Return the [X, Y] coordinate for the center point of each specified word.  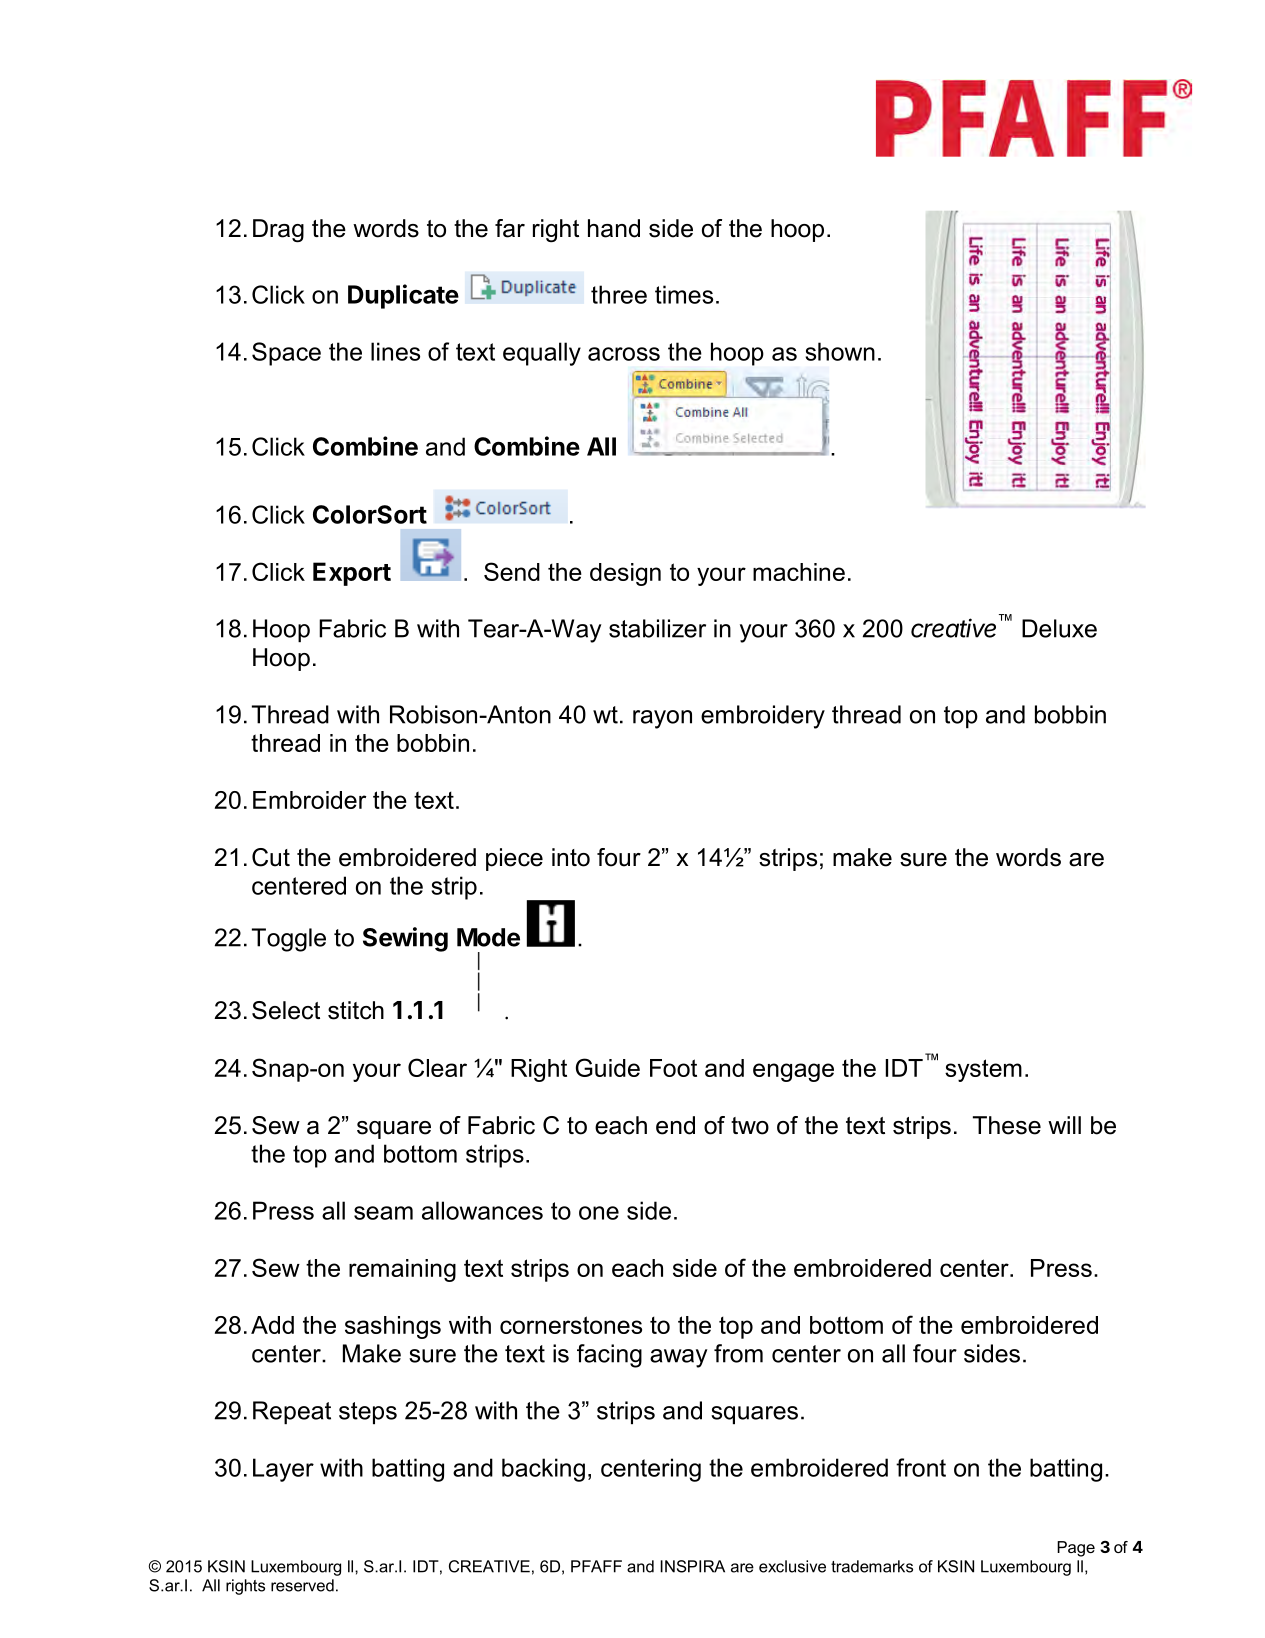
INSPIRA [692, 1566]
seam [383, 1213]
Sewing [405, 939]
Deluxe [1059, 628]
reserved [302, 1585]
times [684, 294]
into [571, 857]
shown [840, 351]
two [750, 1126]
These [1007, 1125]
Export [352, 574]
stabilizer [657, 628]
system [983, 1070]
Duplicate [403, 296]
